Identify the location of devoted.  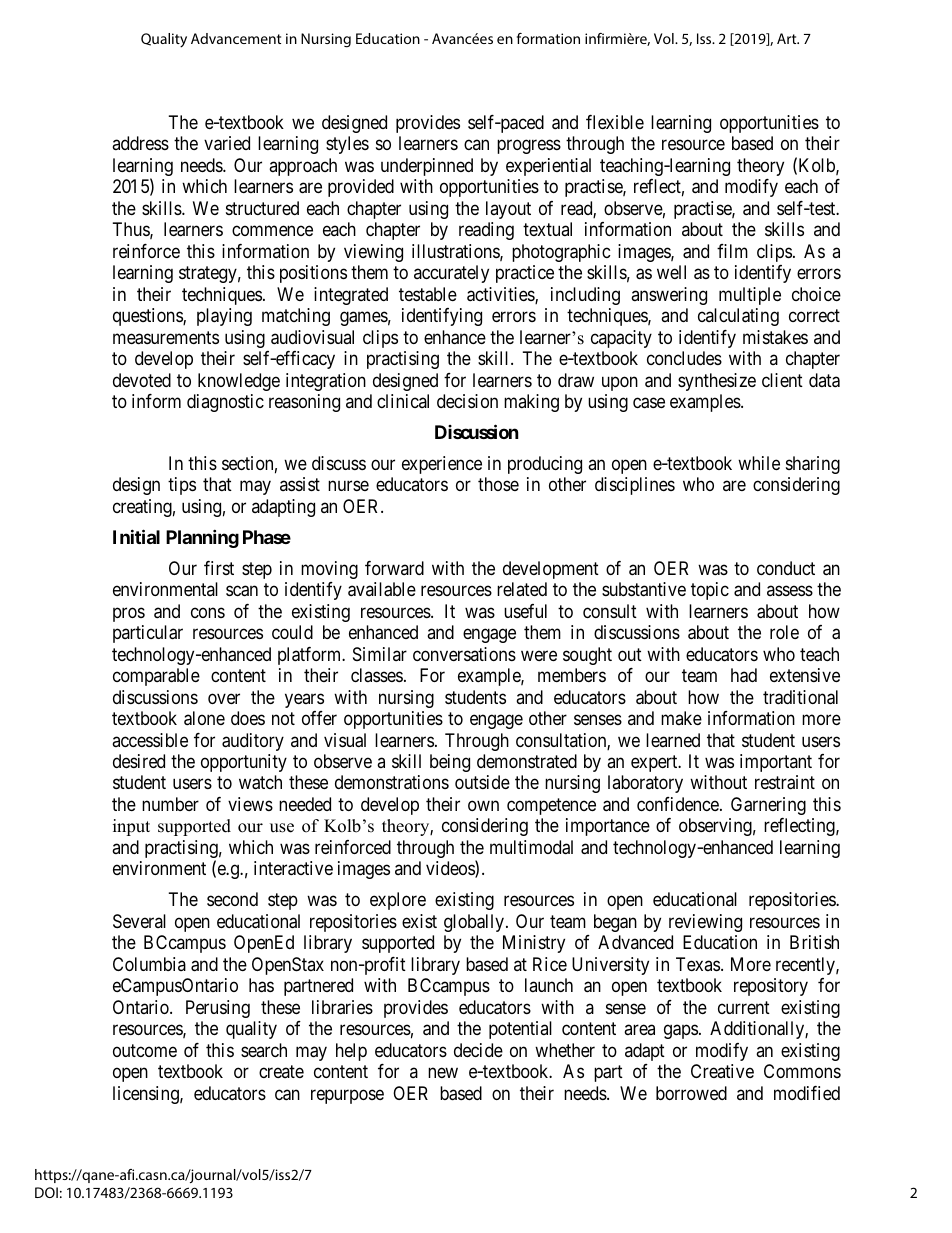
(142, 380).
